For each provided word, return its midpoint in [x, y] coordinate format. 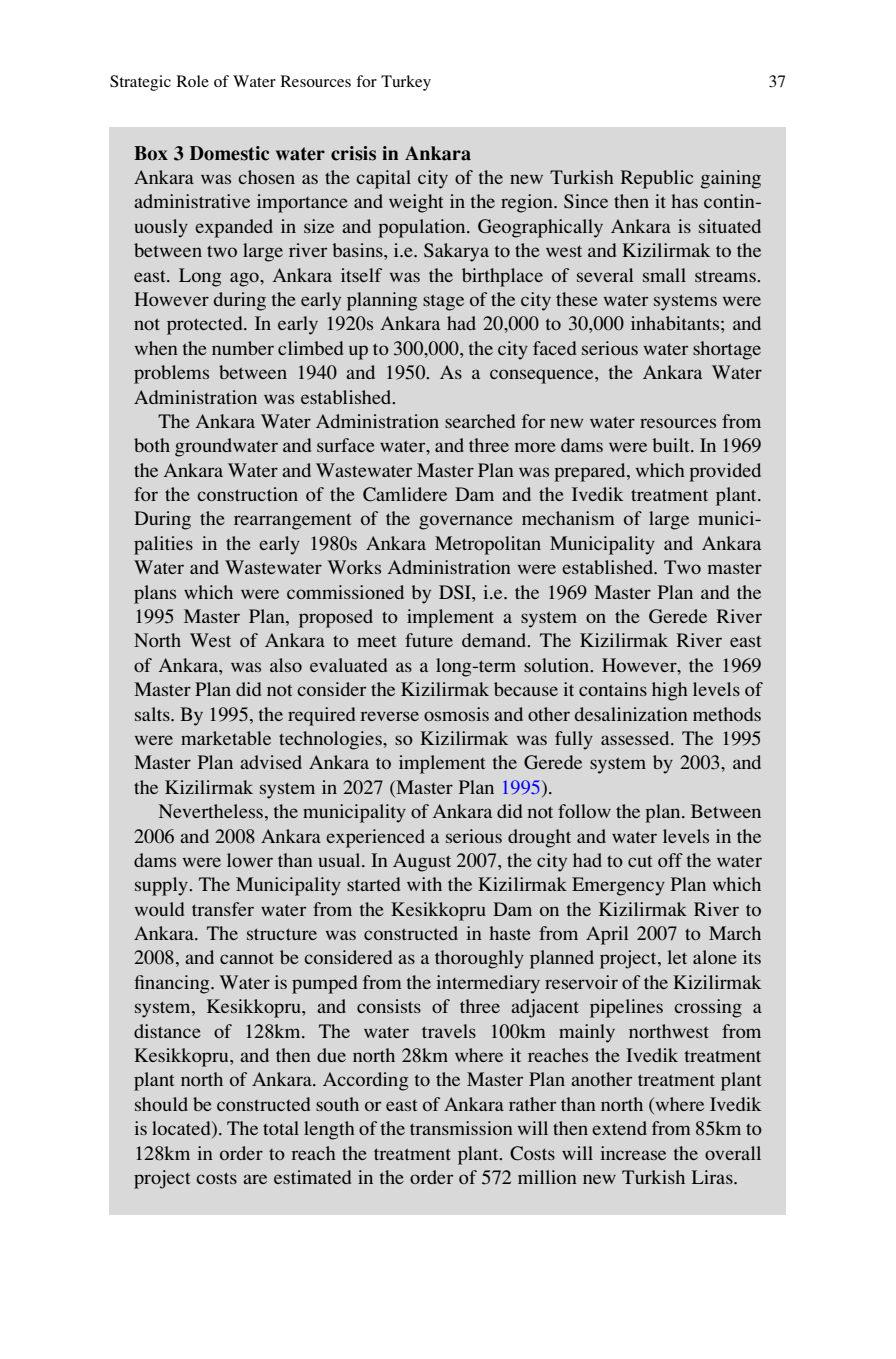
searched [480, 421]
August [422, 862]
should [161, 1104]
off [670, 860]
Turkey [406, 83]
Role [192, 81]
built [672, 445]
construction [247, 494]
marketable [226, 738]
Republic [657, 179]
